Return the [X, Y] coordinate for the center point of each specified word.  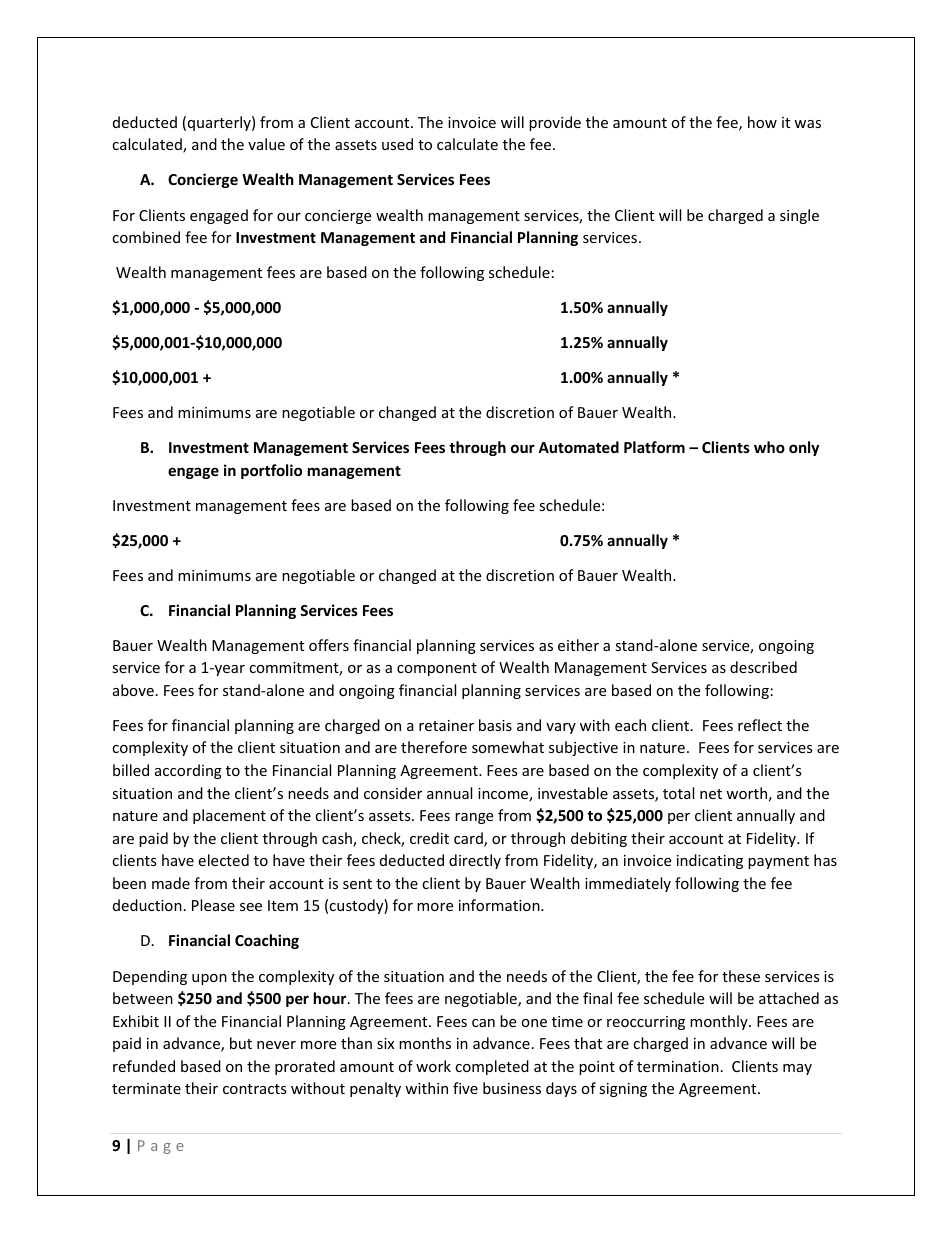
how [762, 122]
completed [492, 1067]
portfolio [271, 471]
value [266, 144]
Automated [578, 447]
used [397, 144]
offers [329, 645]
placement [229, 816]
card [469, 839]
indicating [710, 861]
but [241, 1043]
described [763, 667]
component [437, 669]
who [769, 447]
